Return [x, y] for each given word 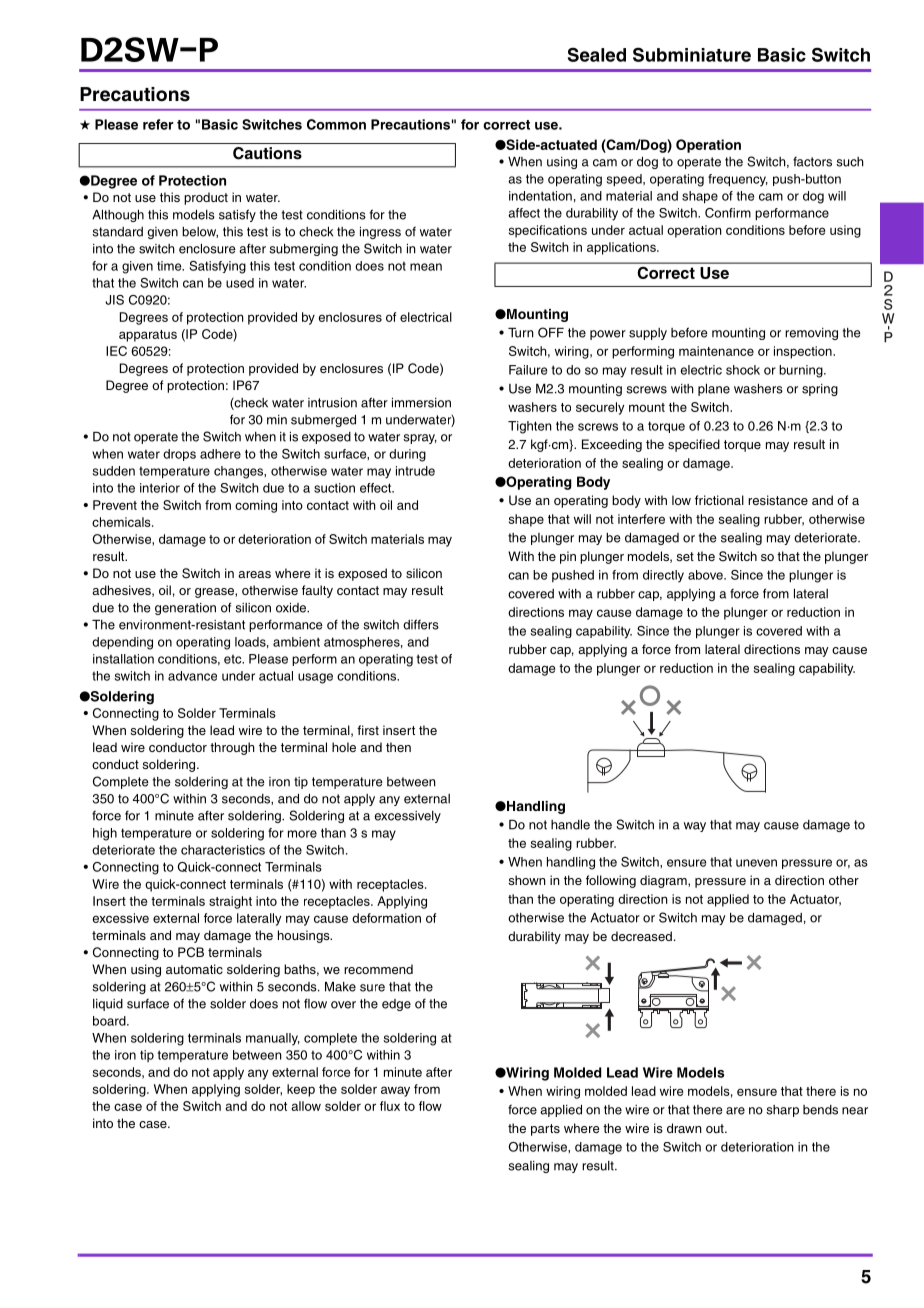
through [232, 748]
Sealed [597, 54]
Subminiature [692, 54]
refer [158, 124]
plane [714, 390]
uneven [756, 863]
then [398, 747]
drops [179, 455]
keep [301, 1090]
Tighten [530, 427]
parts [545, 1130]
